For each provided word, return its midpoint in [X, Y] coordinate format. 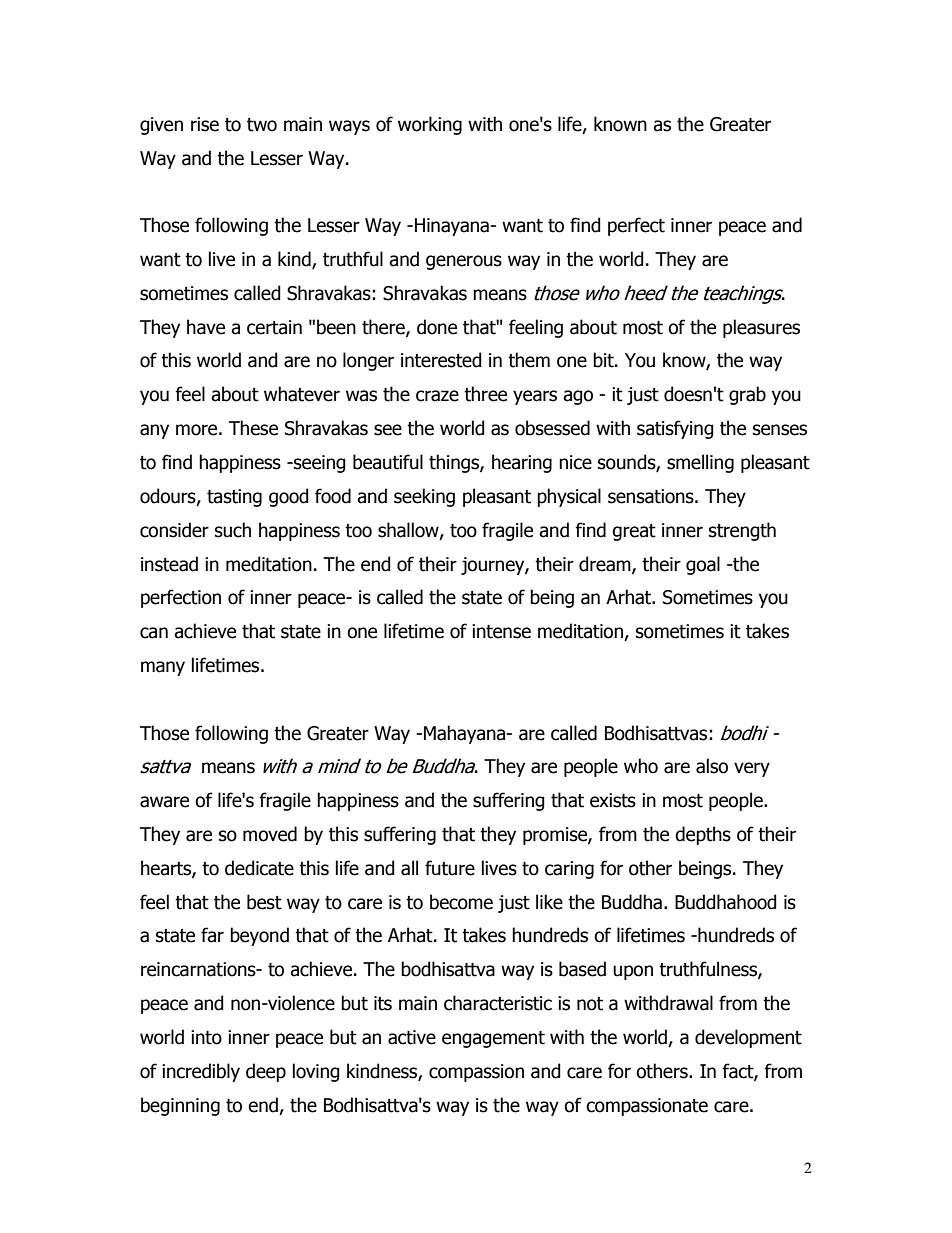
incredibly [201, 1072]
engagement [493, 1039]
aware [164, 802]
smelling [700, 463]
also [712, 766]
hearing [522, 463]
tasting [234, 498]
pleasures [761, 328]
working [430, 125]
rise [205, 124]
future [450, 868]
